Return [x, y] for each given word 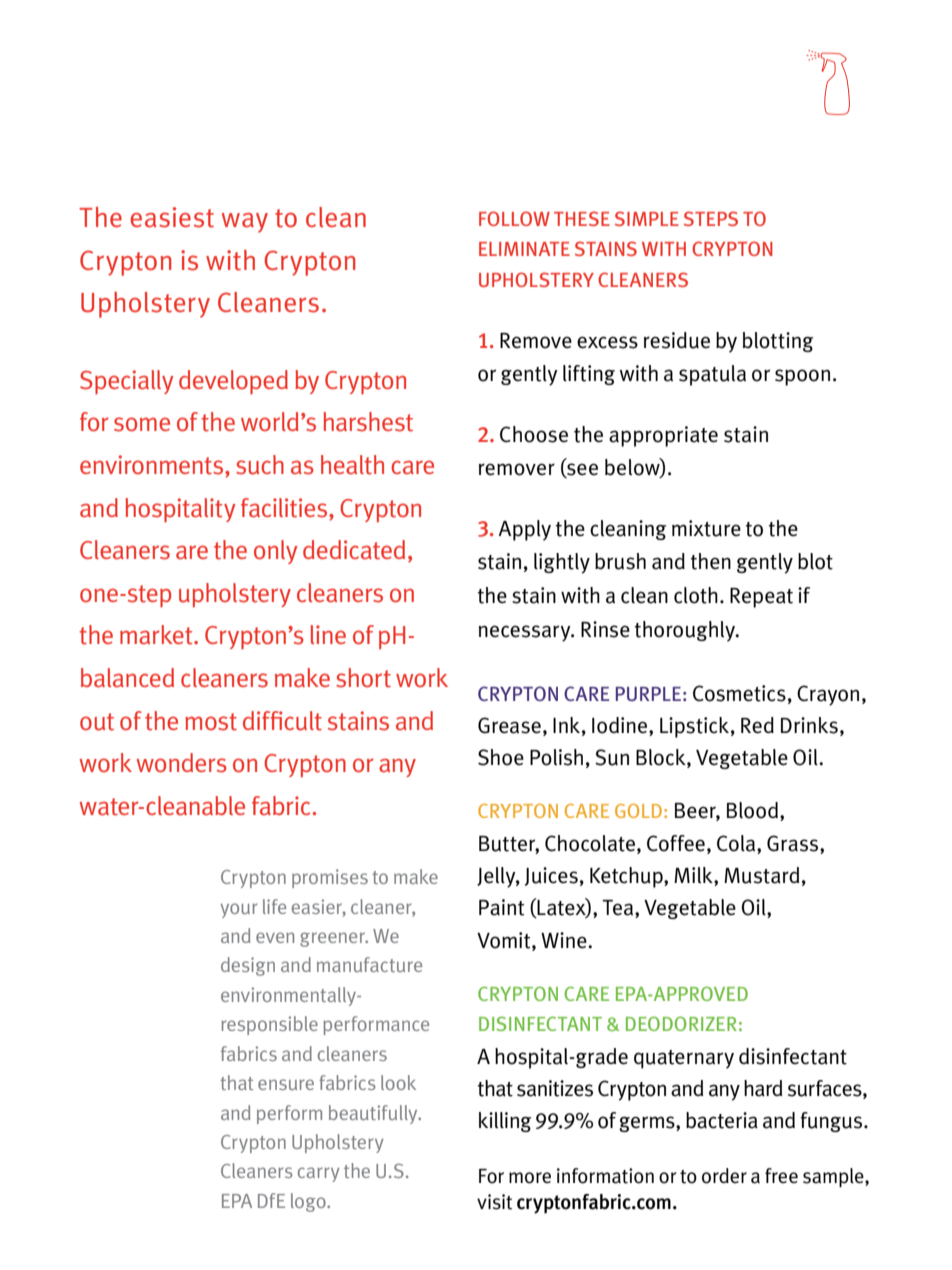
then [710, 561]
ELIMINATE [524, 249]
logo [309, 1202]
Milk [694, 876]
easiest [172, 217]
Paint [501, 907]
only [276, 552]
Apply [524, 530]
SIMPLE [647, 218]
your [239, 910]
